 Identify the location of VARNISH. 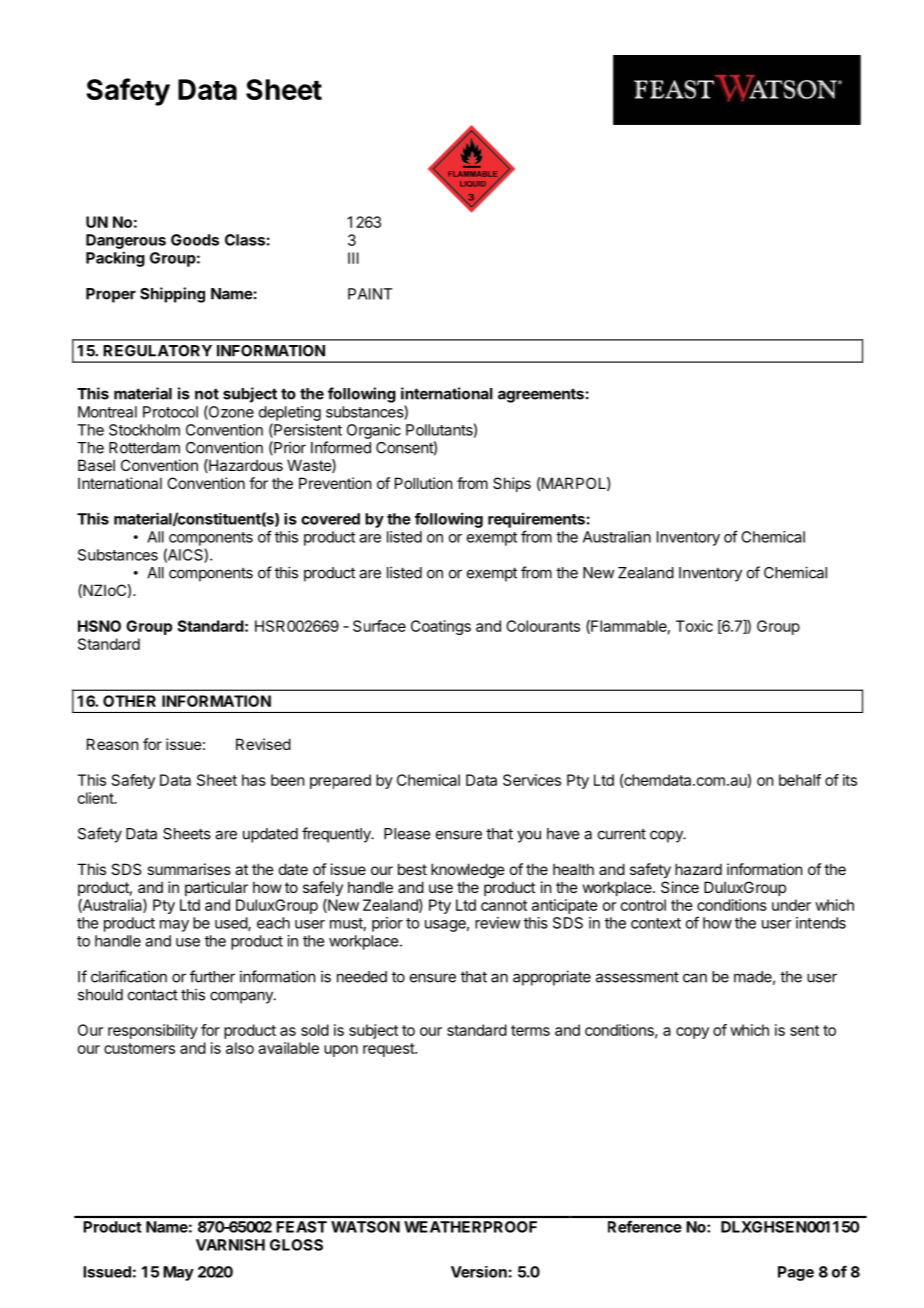
(230, 1245).
